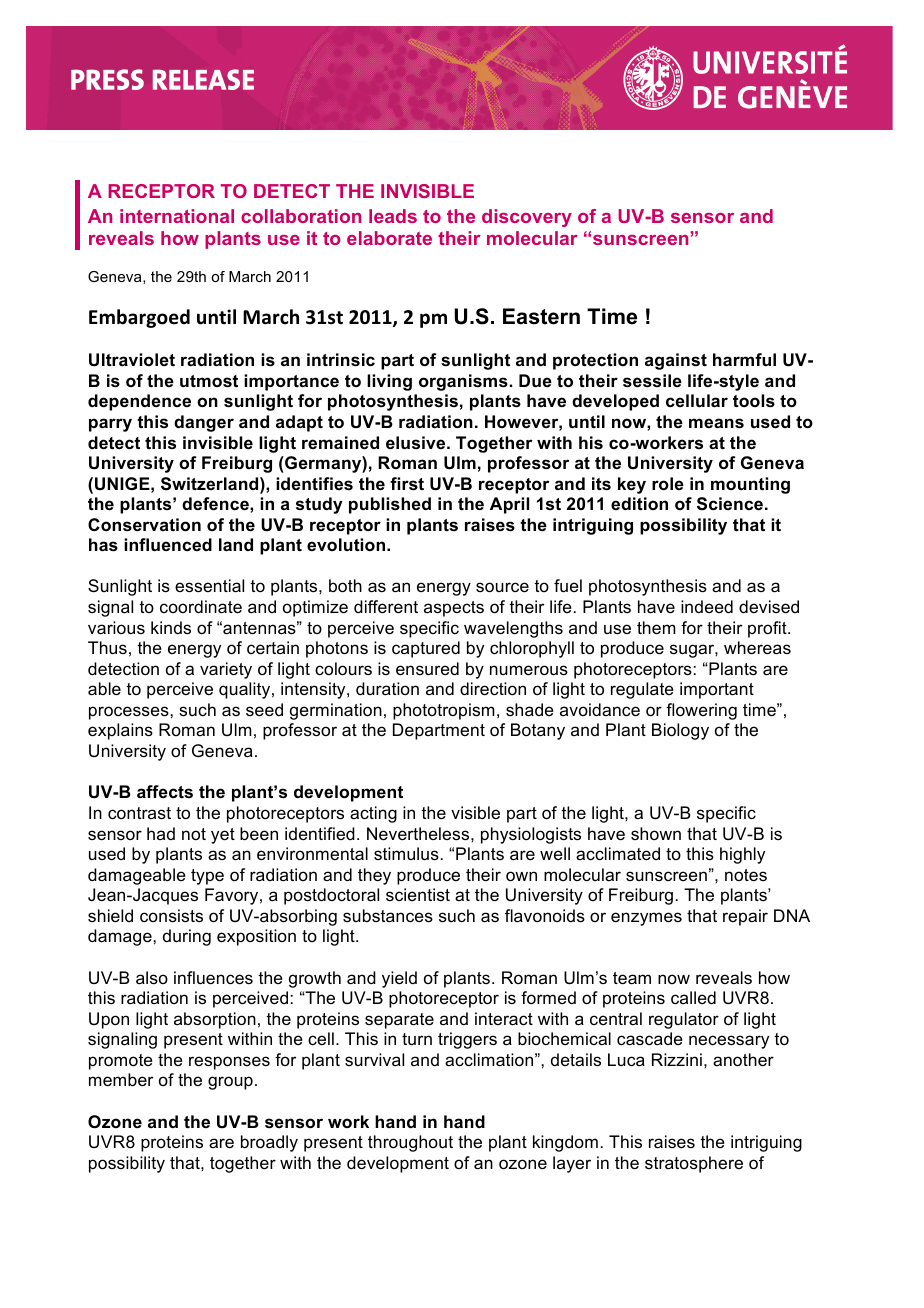 This screenshot has height=1308, width=924. I want to click on stratosphere, so click(694, 1164).
